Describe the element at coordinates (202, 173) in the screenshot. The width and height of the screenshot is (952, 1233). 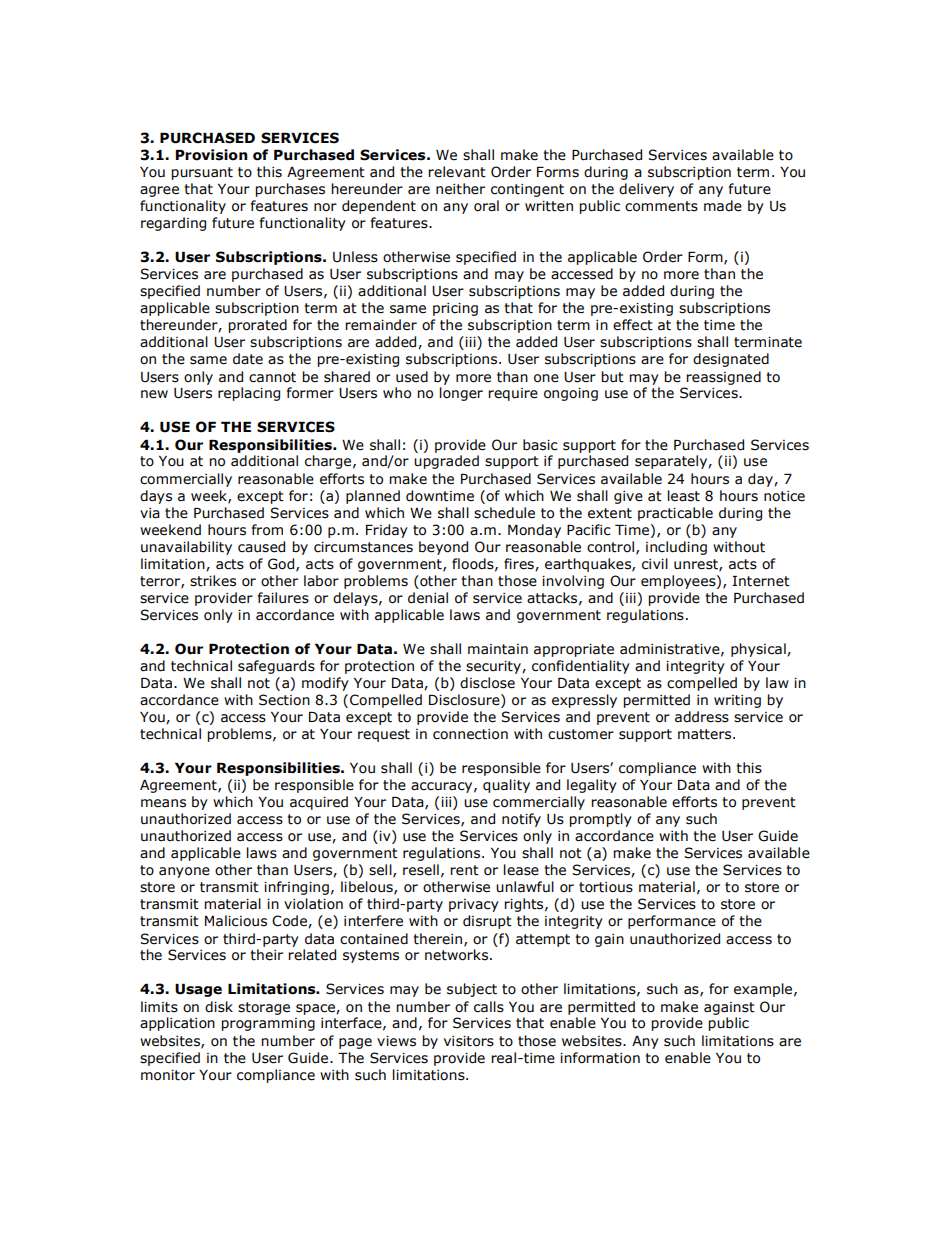
I see `pursuant` at that location.
